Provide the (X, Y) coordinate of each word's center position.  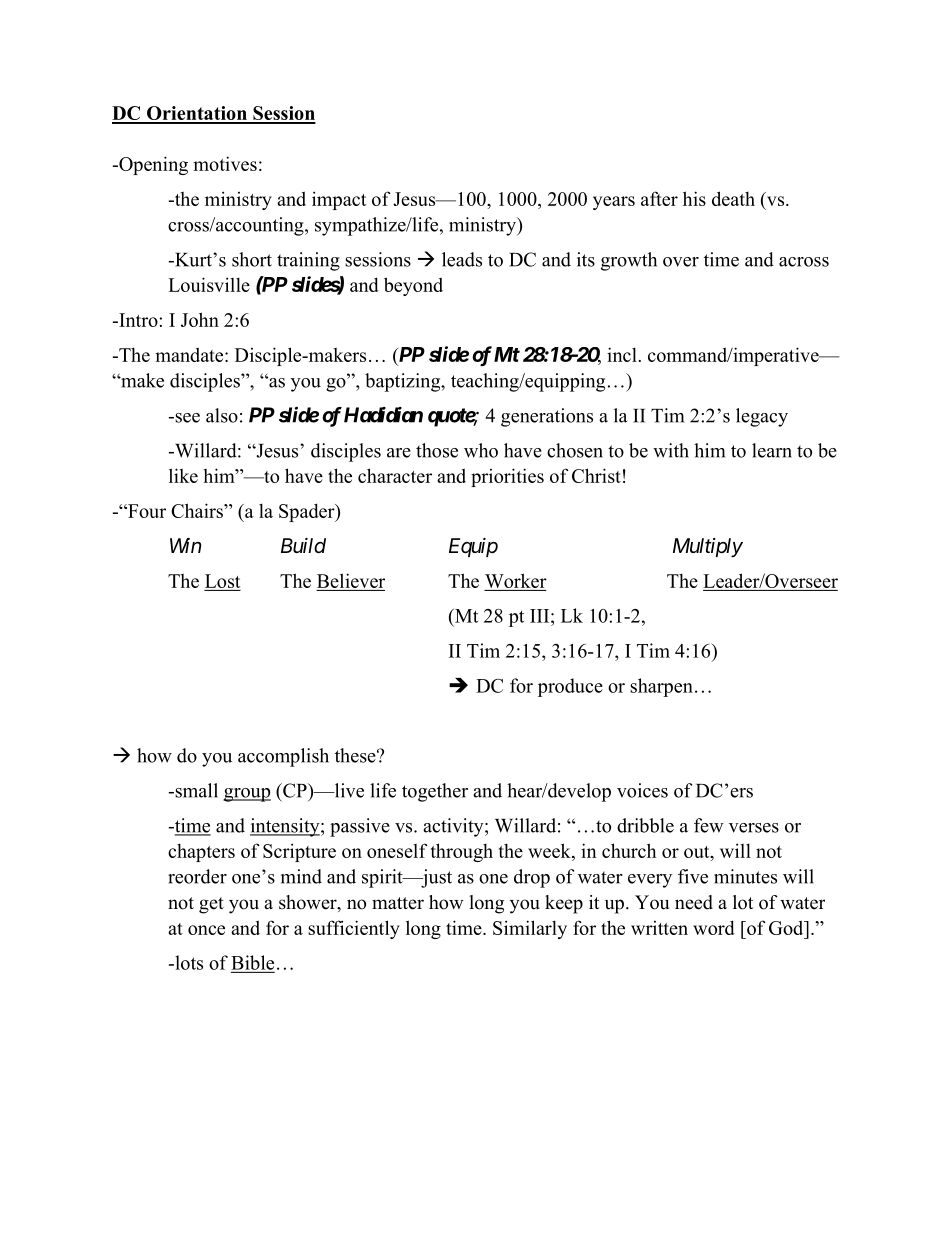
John (200, 319)
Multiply (708, 548)
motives (225, 163)
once (206, 930)
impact (339, 200)
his (694, 198)
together (435, 792)
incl (622, 354)
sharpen (661, 687)
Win (185, 545)
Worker (516, 580)
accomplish (283, 757)
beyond (413, 286)
